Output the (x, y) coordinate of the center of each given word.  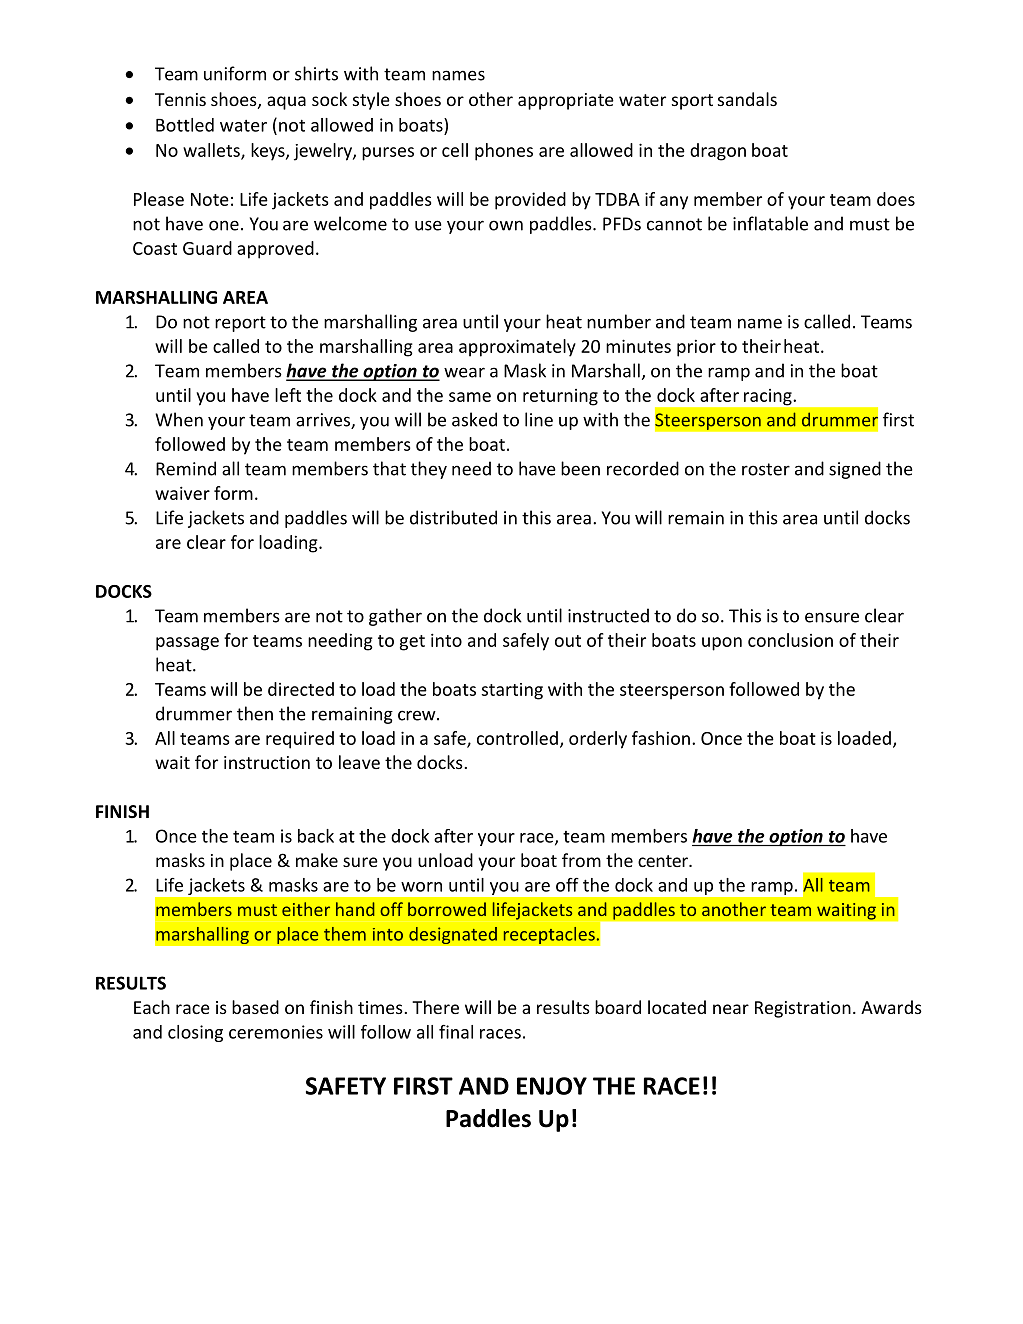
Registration (803, 1009)
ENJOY (552, 1086)
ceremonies (276, 1032)
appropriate (566, 101)
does (896, 199)
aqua (286, 103)
